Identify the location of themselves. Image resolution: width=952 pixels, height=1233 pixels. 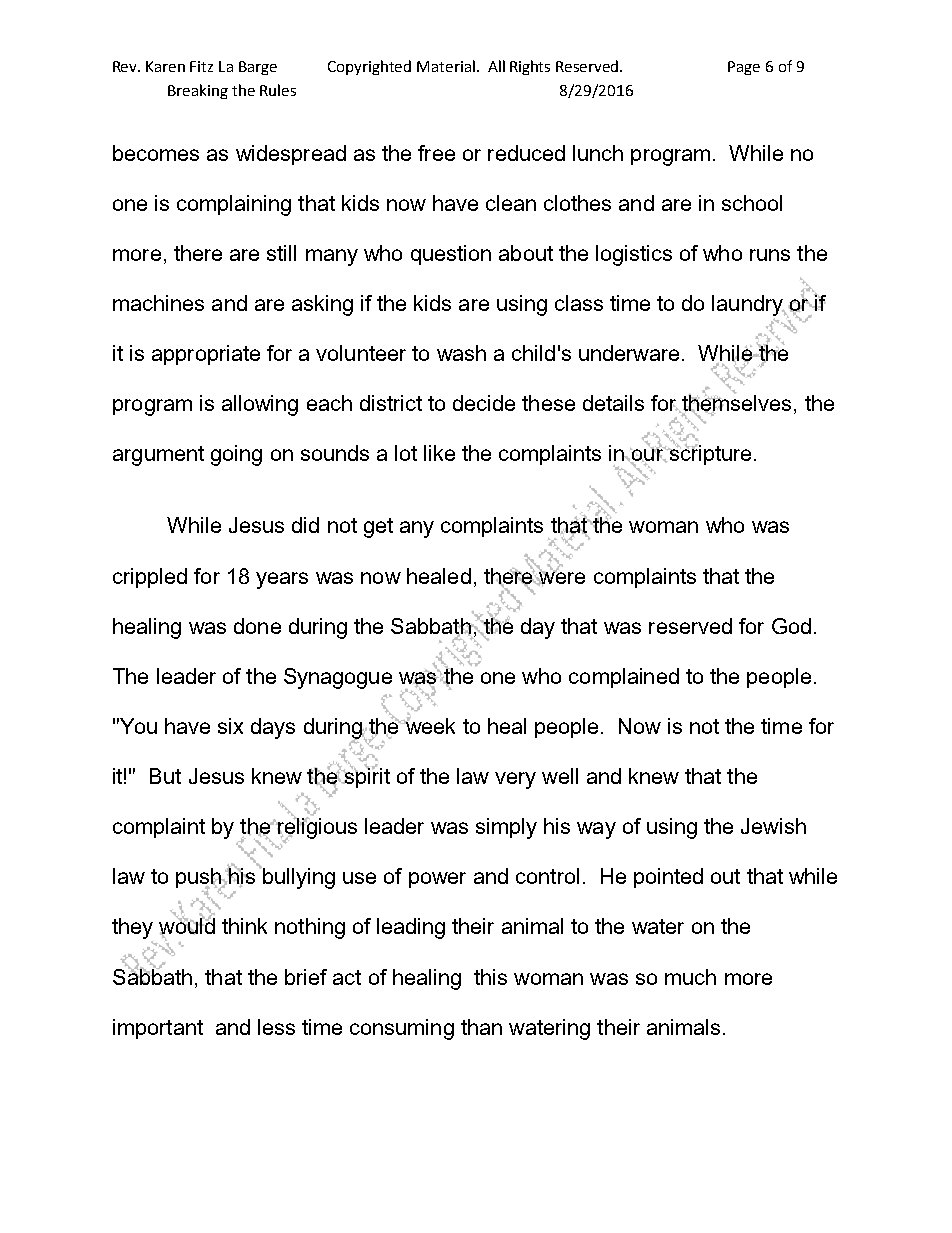
(735, 404).
